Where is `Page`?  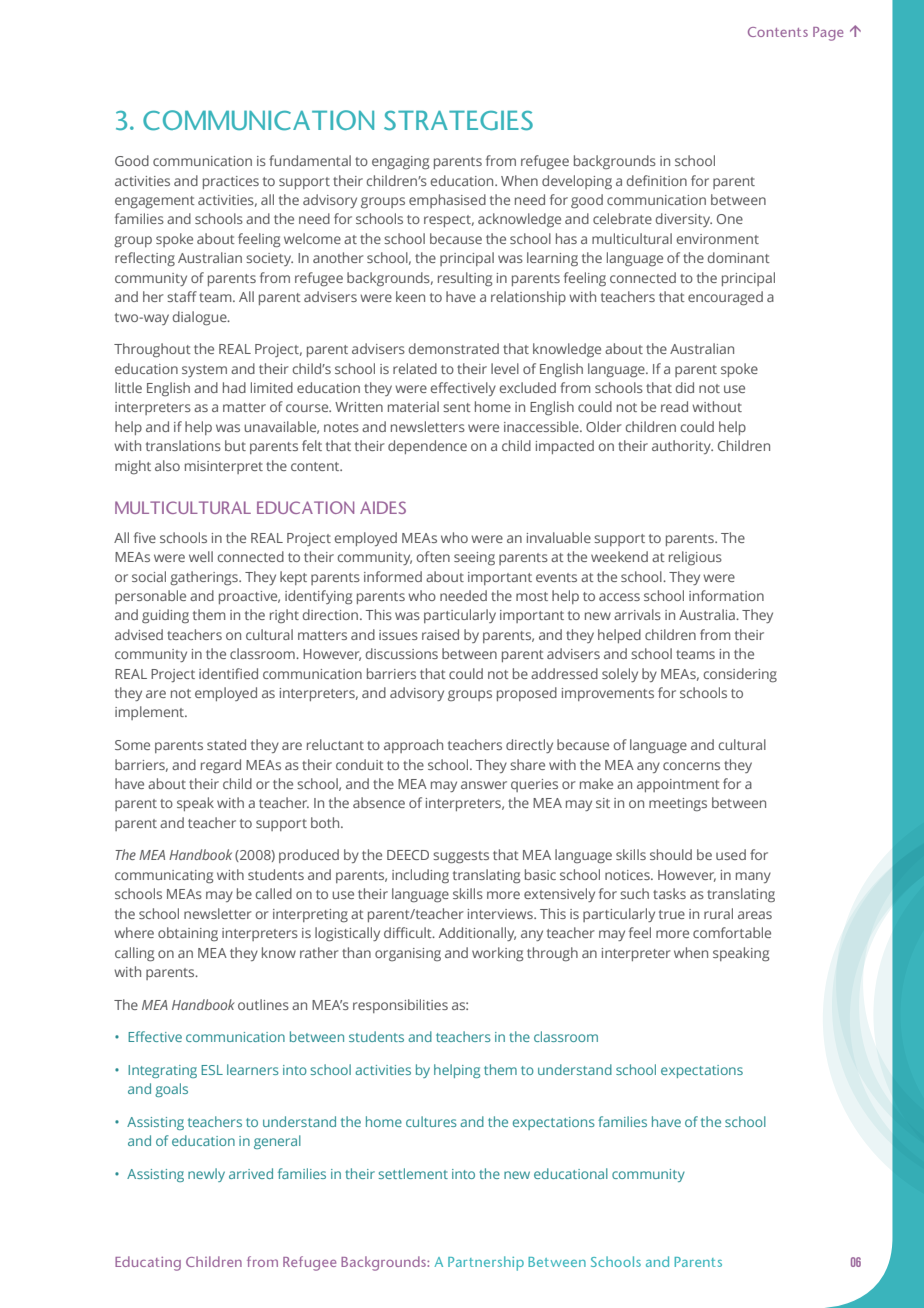 Page is located at coordinates (828, 34).
